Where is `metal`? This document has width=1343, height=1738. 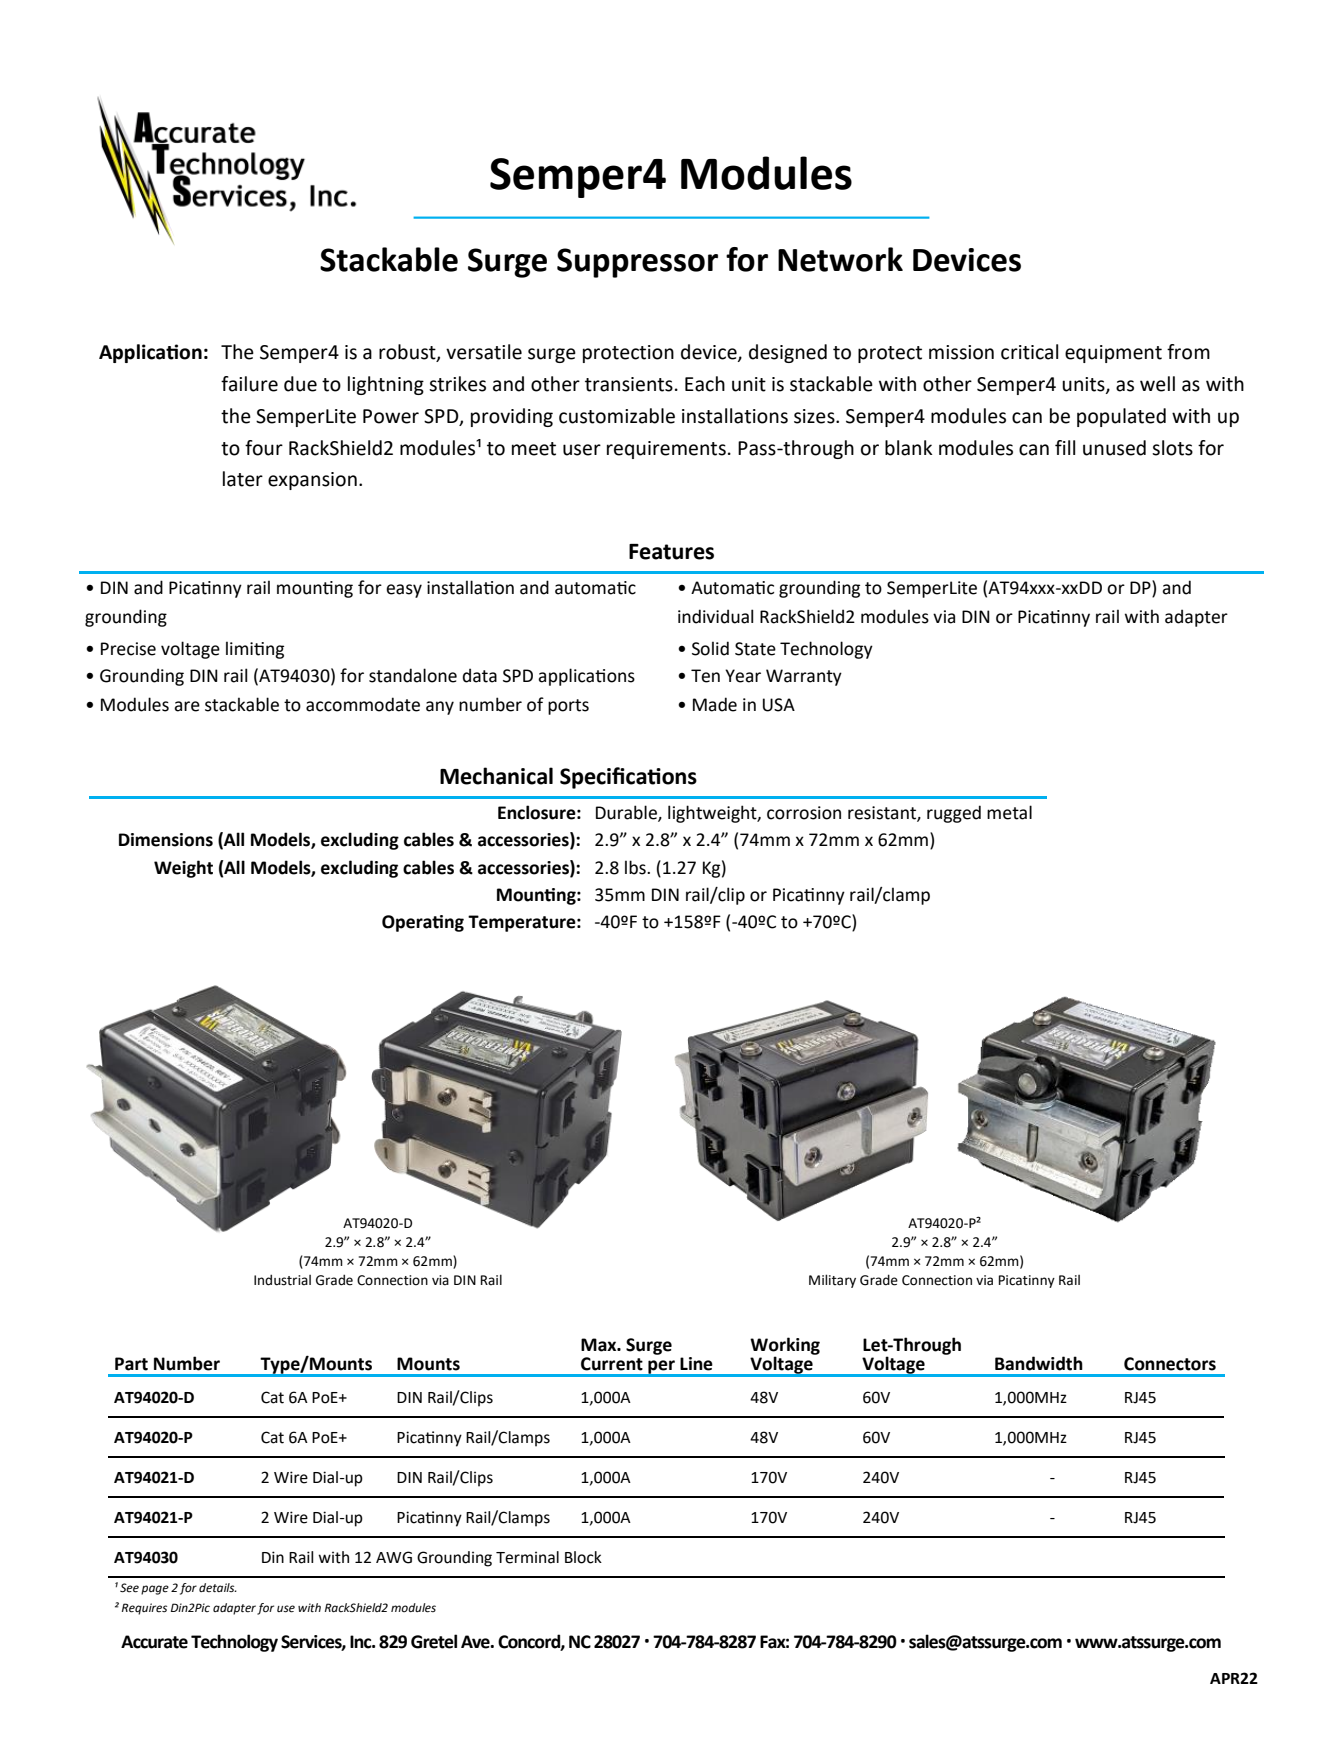 metal is located at coordinates (1009, 812).
